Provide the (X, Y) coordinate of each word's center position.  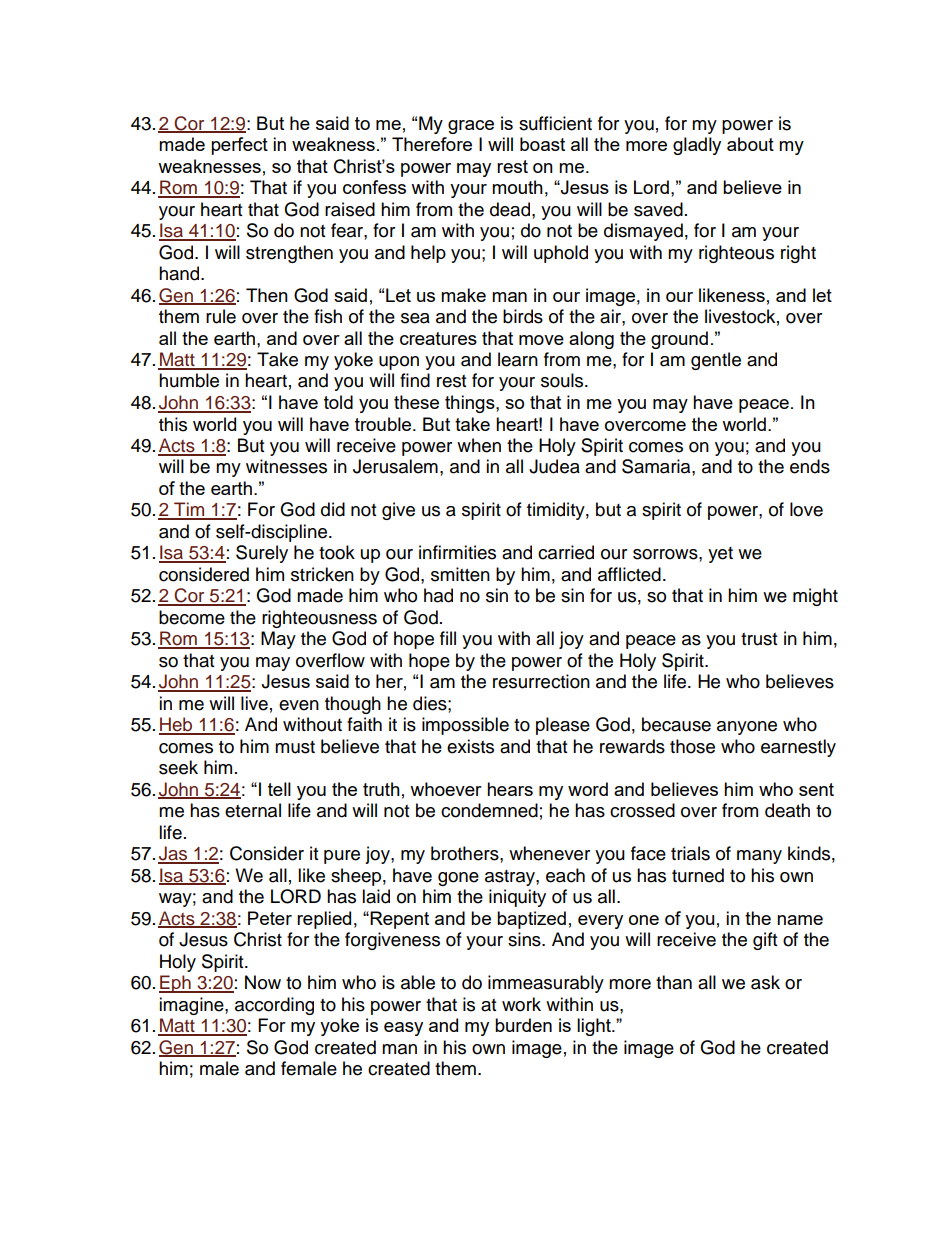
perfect (239, 146)
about (750, 144)
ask (765, 982)
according (274, 1006)
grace (471, 127)
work (521, 1004)
